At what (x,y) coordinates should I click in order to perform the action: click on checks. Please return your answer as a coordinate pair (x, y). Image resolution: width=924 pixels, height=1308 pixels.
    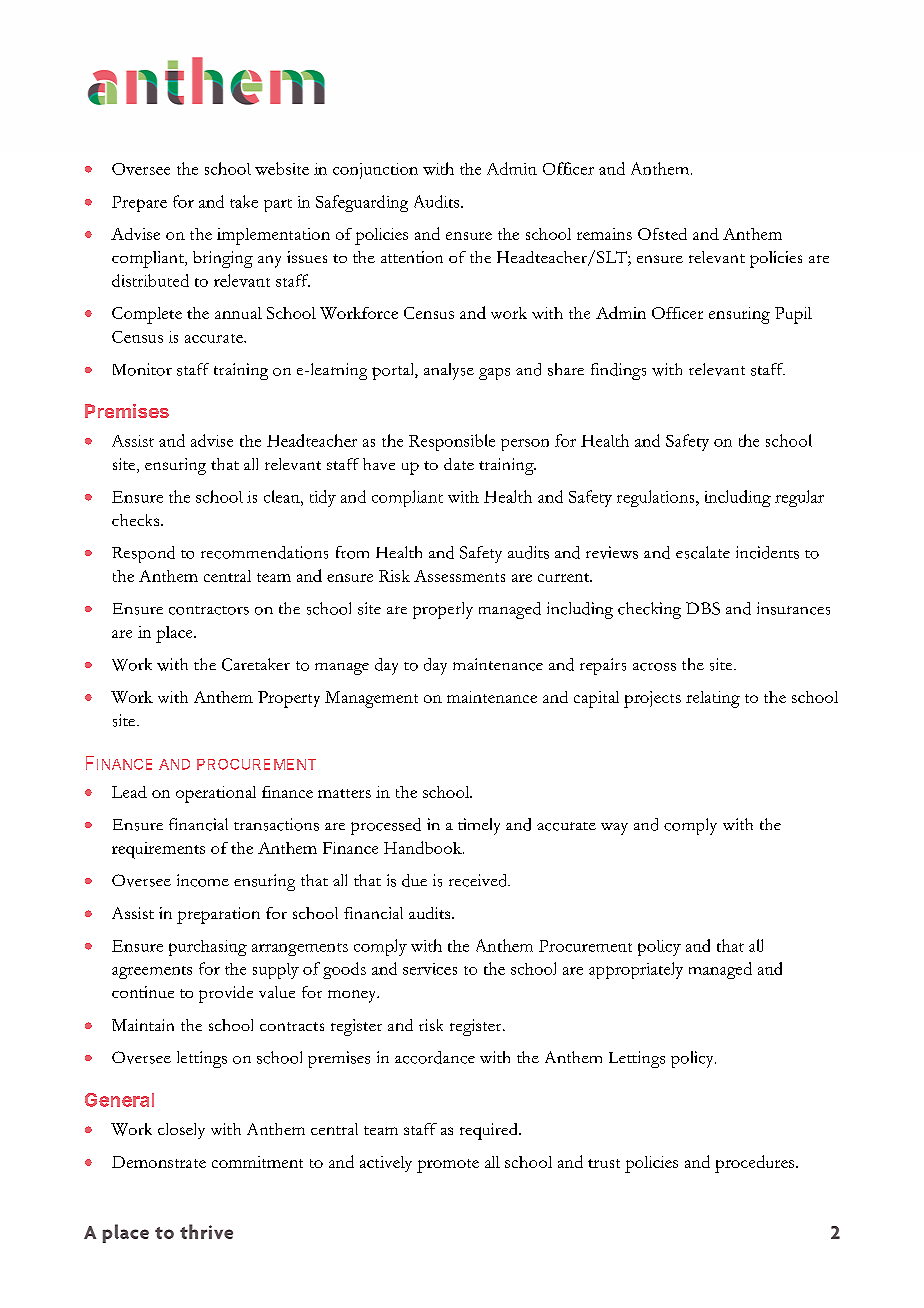
    Looking at the image, I should click on (137, 520).
